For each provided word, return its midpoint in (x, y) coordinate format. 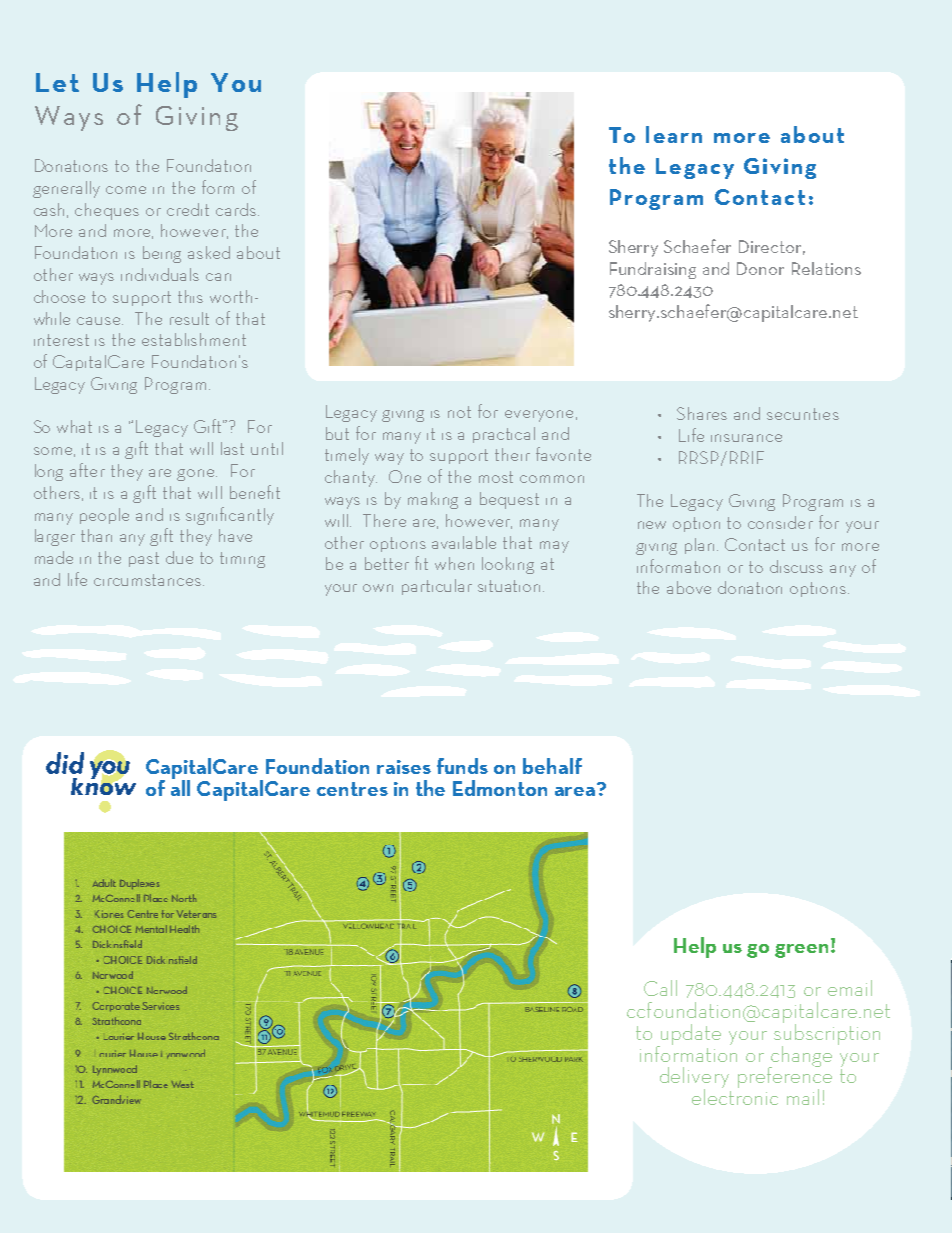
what (74, 426)
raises (404, 767)
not (459, 412)
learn (674, 134)
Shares (702, 413)
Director (772, 247)
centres (352, 789)
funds (462, 766)
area (575, 791)
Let (57, 82)
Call (660, 988)
